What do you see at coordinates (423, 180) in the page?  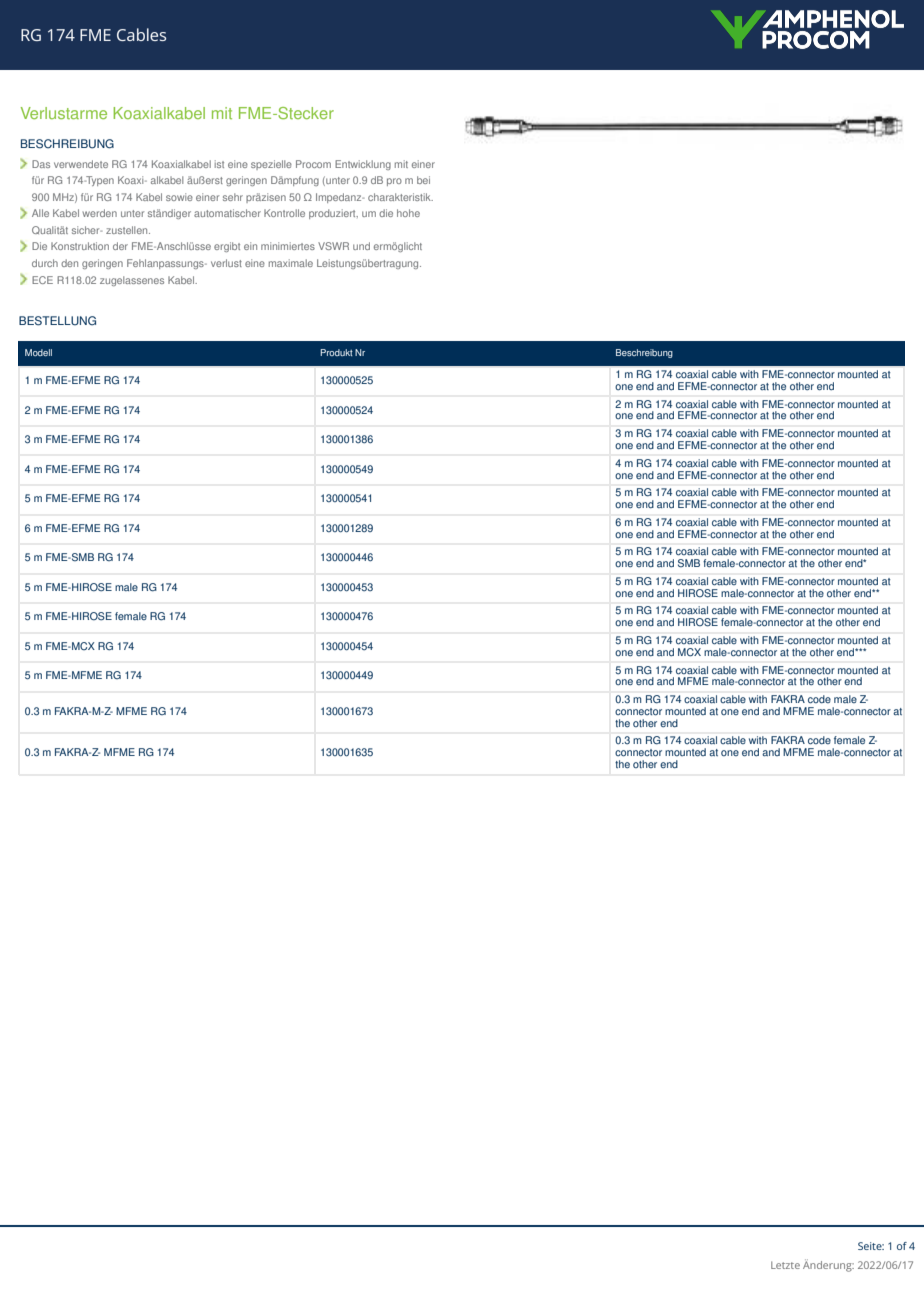 I see `bei` at bounding box center [423, 180].
